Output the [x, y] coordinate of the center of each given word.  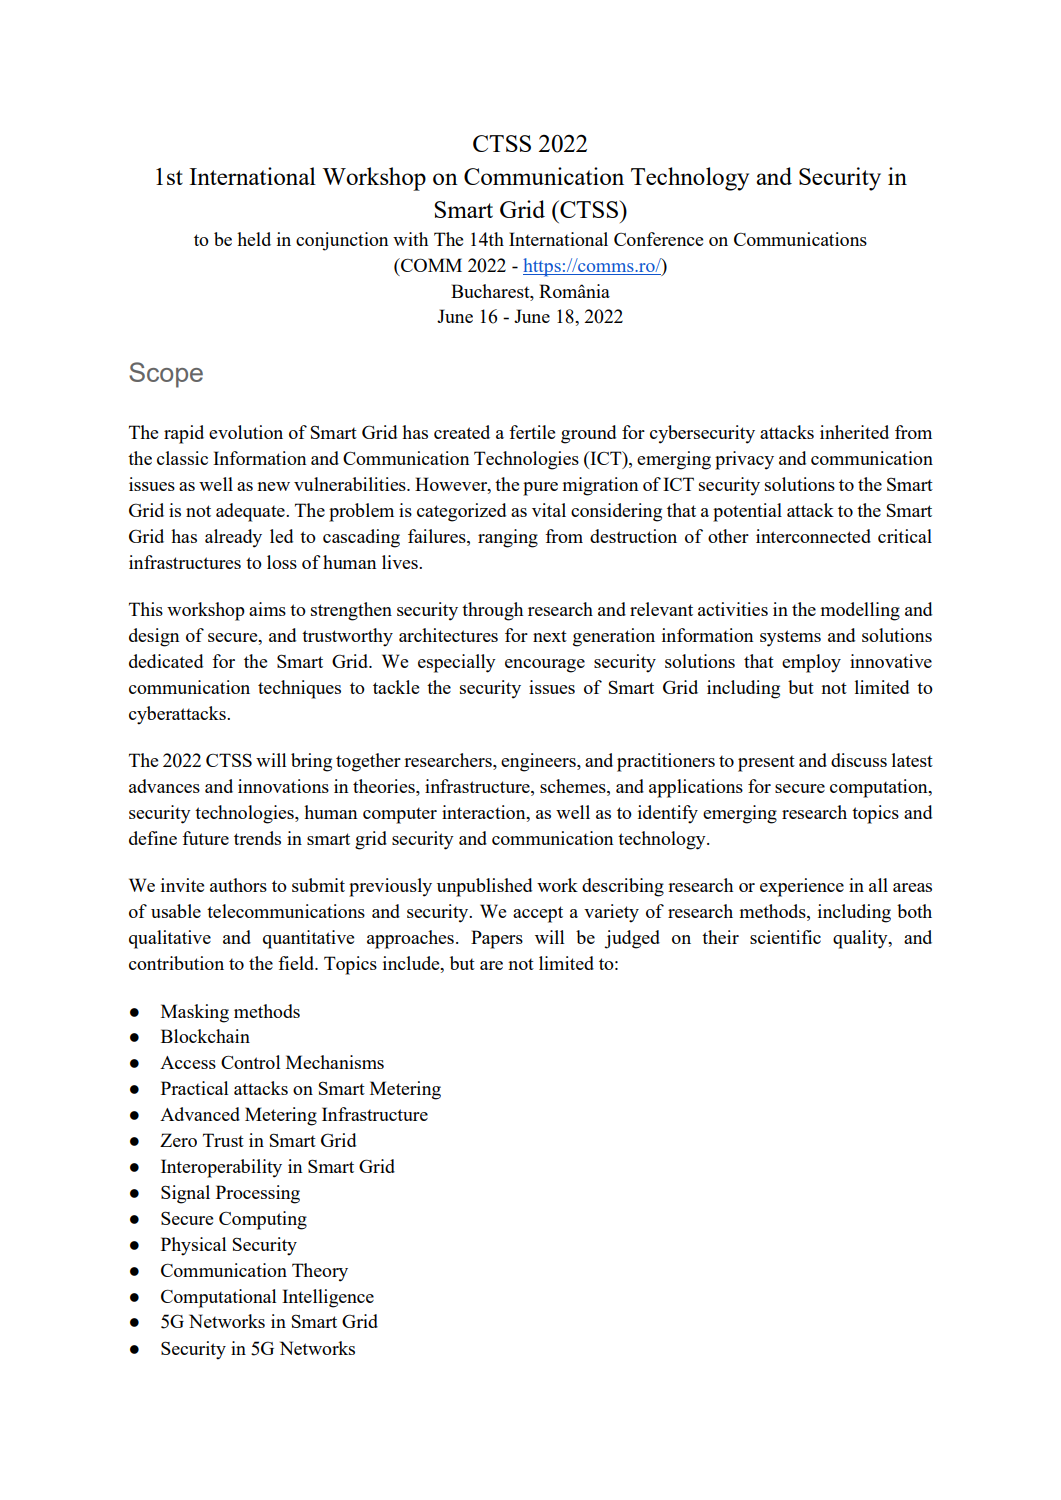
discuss [859, 760]
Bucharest [491, 291]
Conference [658, 239]
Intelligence [328, 1298]
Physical [193, 1246]
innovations [283, 786]
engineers [539, 762]
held [254, 239]
